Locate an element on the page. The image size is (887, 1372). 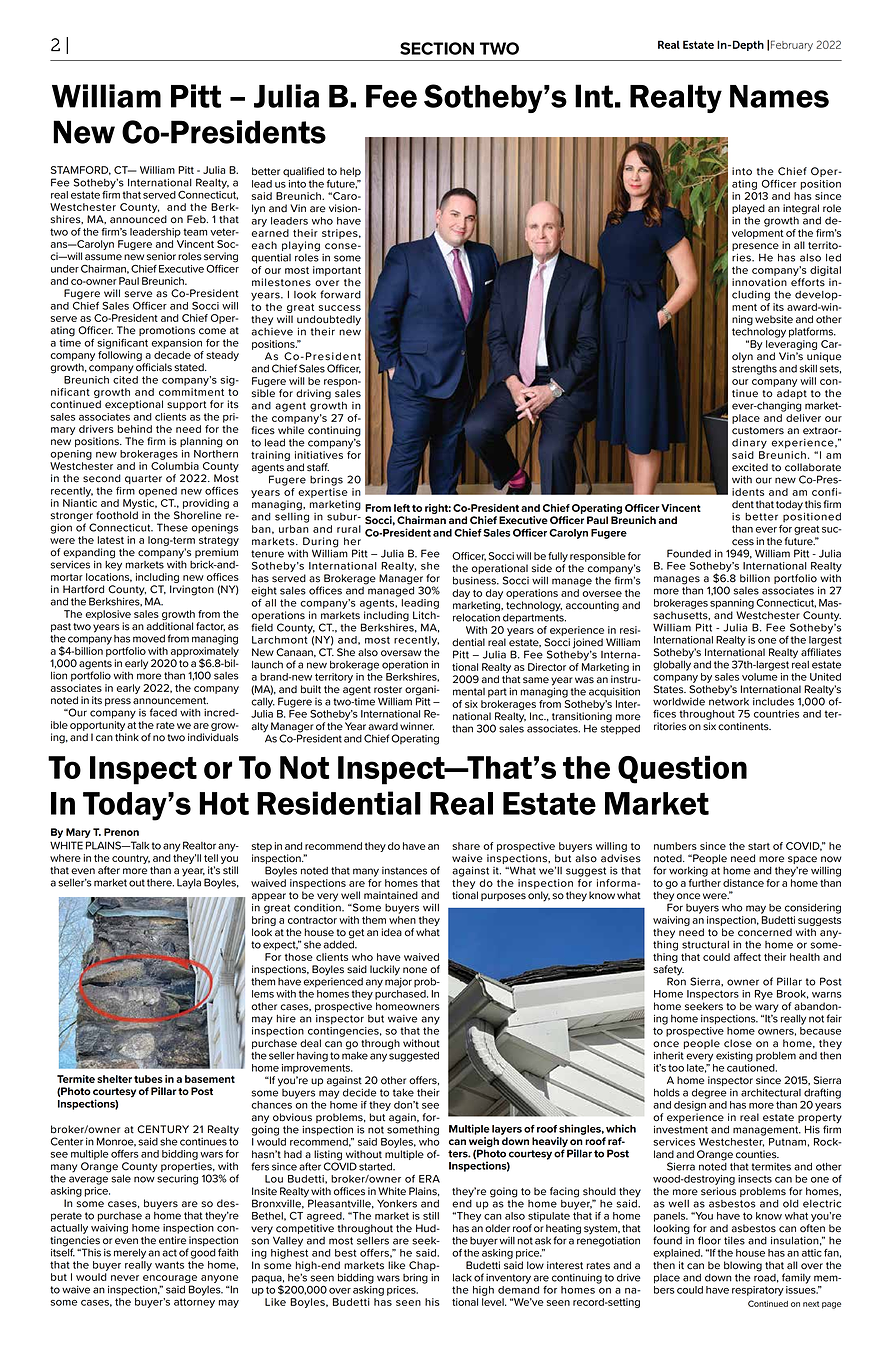
volume is located at coordinates (760, 677).
